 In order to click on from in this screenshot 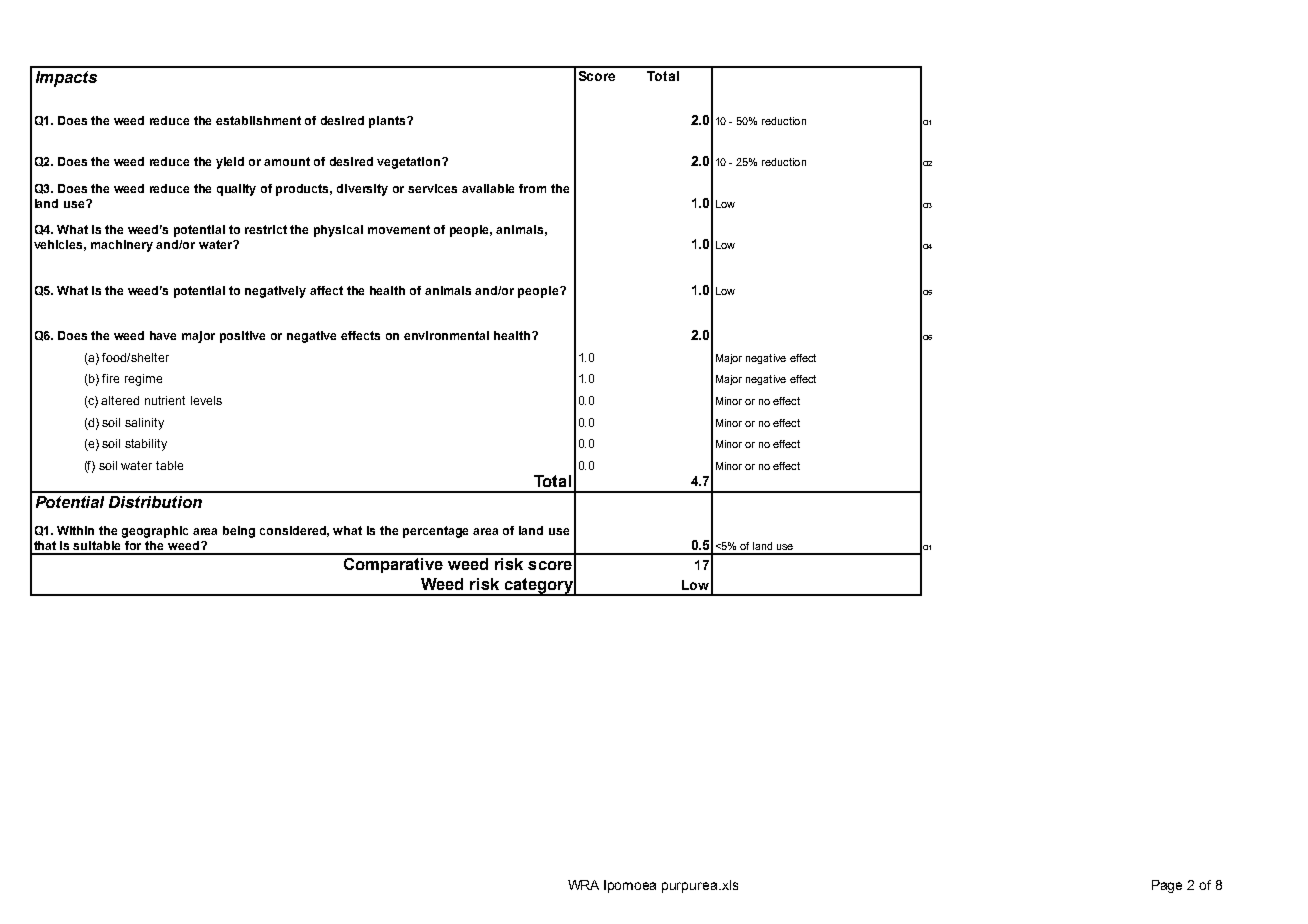, I will do `click(532, 188)`.
